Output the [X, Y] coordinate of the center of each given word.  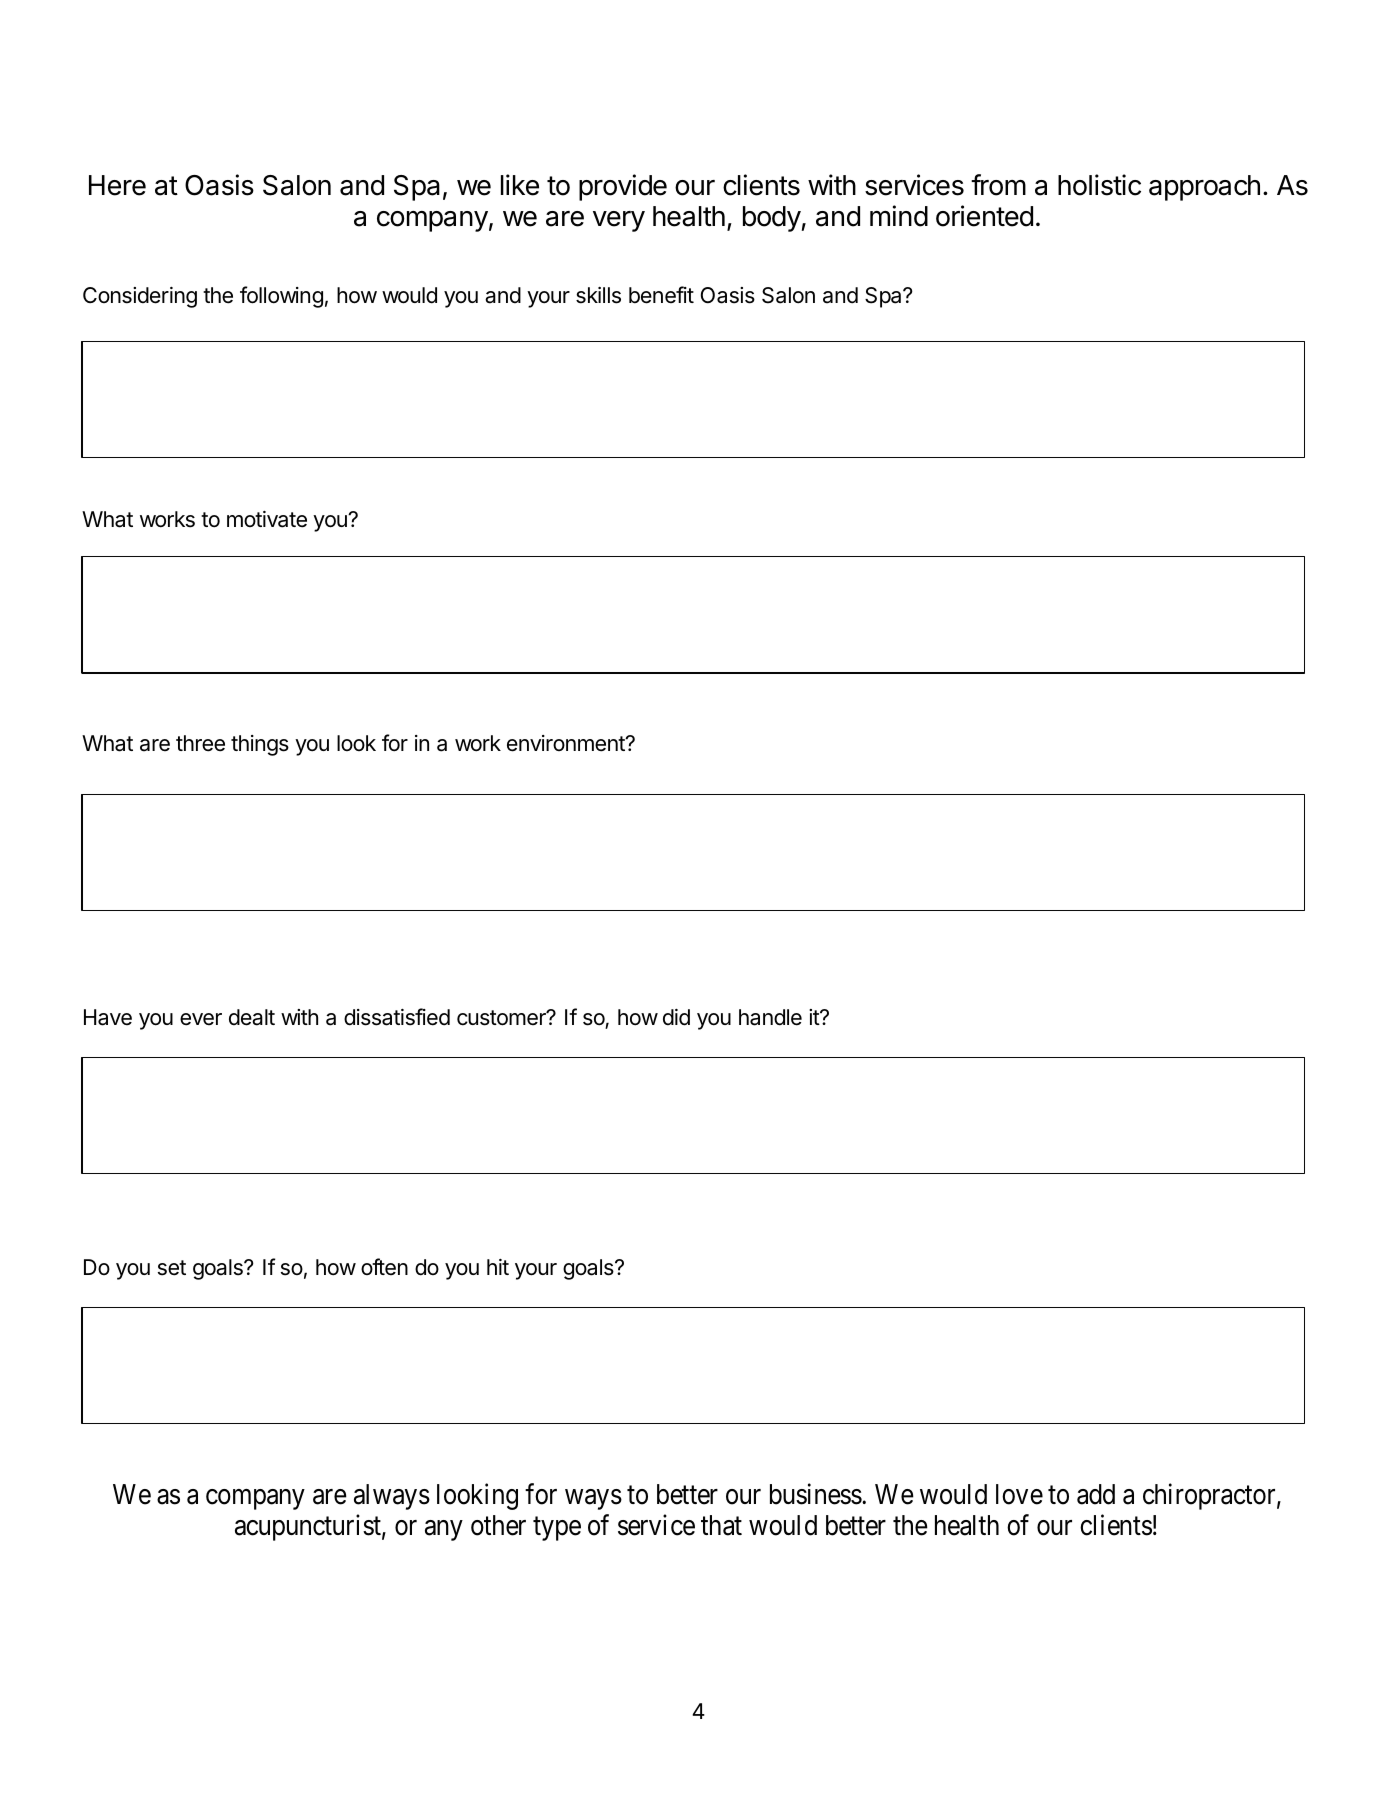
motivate [267, 519]
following [281, 297]
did [676, 1017]
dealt [252, 1017]
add [1096, 1494]
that [721, 1525]
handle [770, 1017]
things [260, 745]
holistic [1099, 185]
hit [498, 1267]
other [498, 1525]
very [619, 221]
